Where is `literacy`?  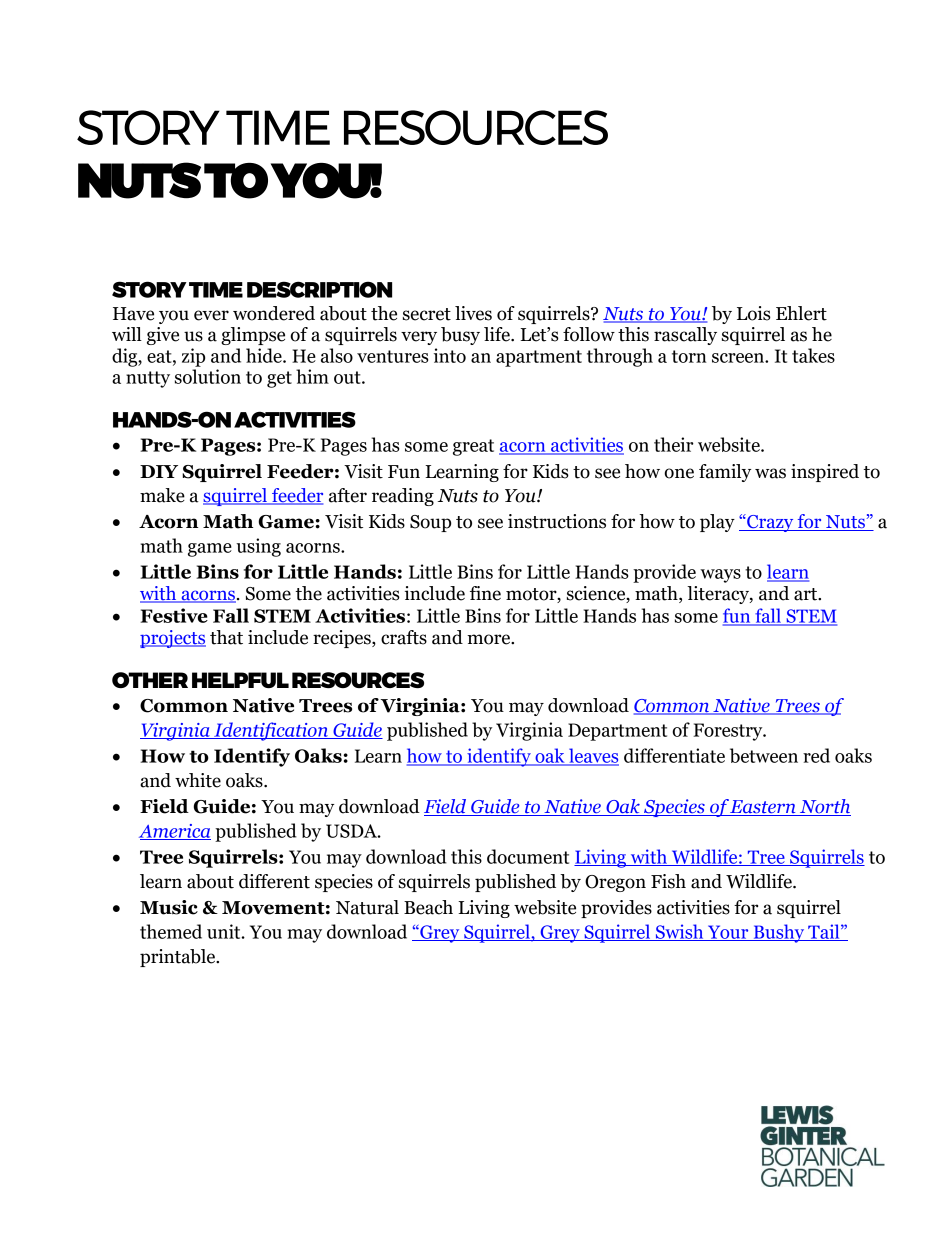
literacy is located at coordinates (719, 595).
